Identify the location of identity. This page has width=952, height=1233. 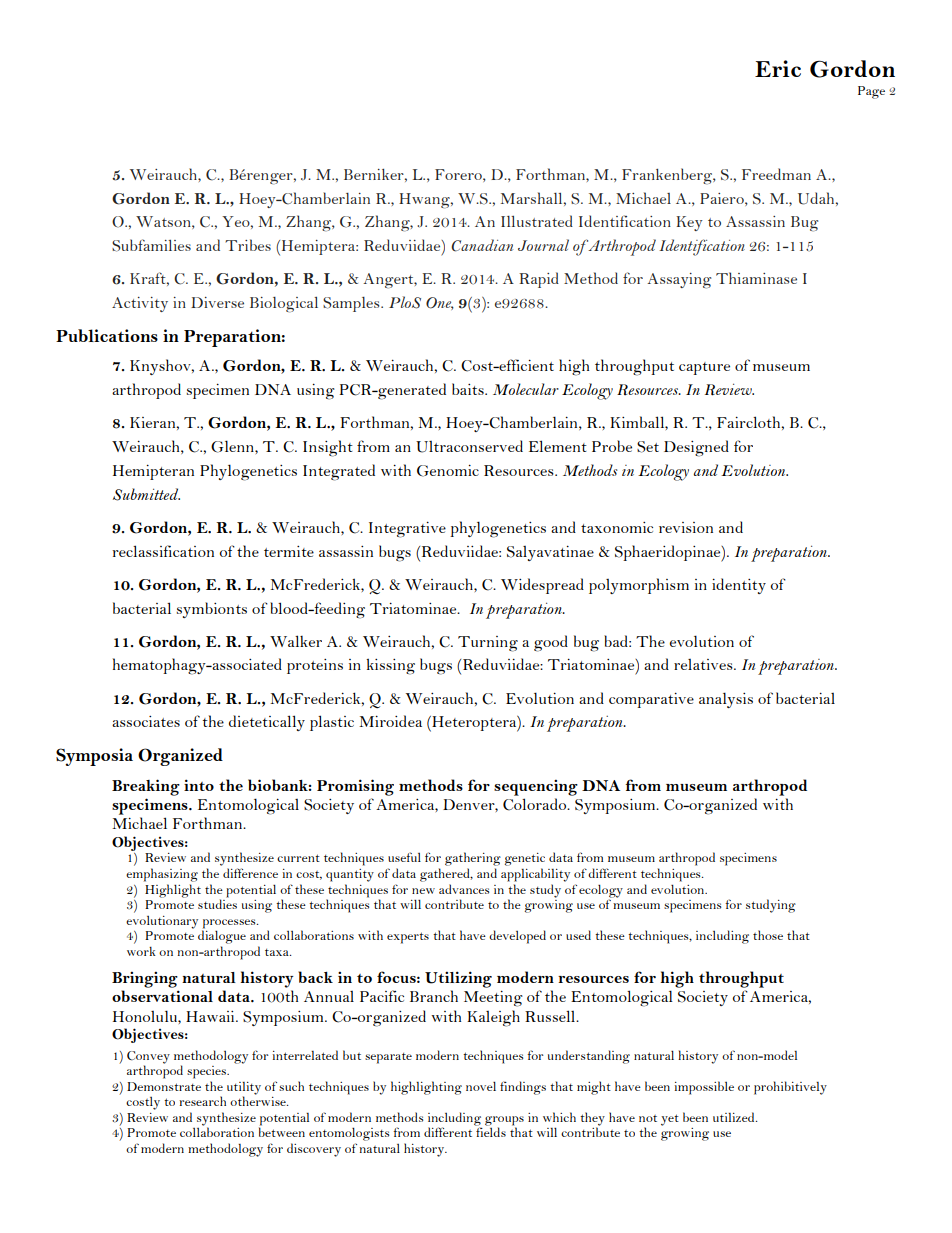
(739, 586).
